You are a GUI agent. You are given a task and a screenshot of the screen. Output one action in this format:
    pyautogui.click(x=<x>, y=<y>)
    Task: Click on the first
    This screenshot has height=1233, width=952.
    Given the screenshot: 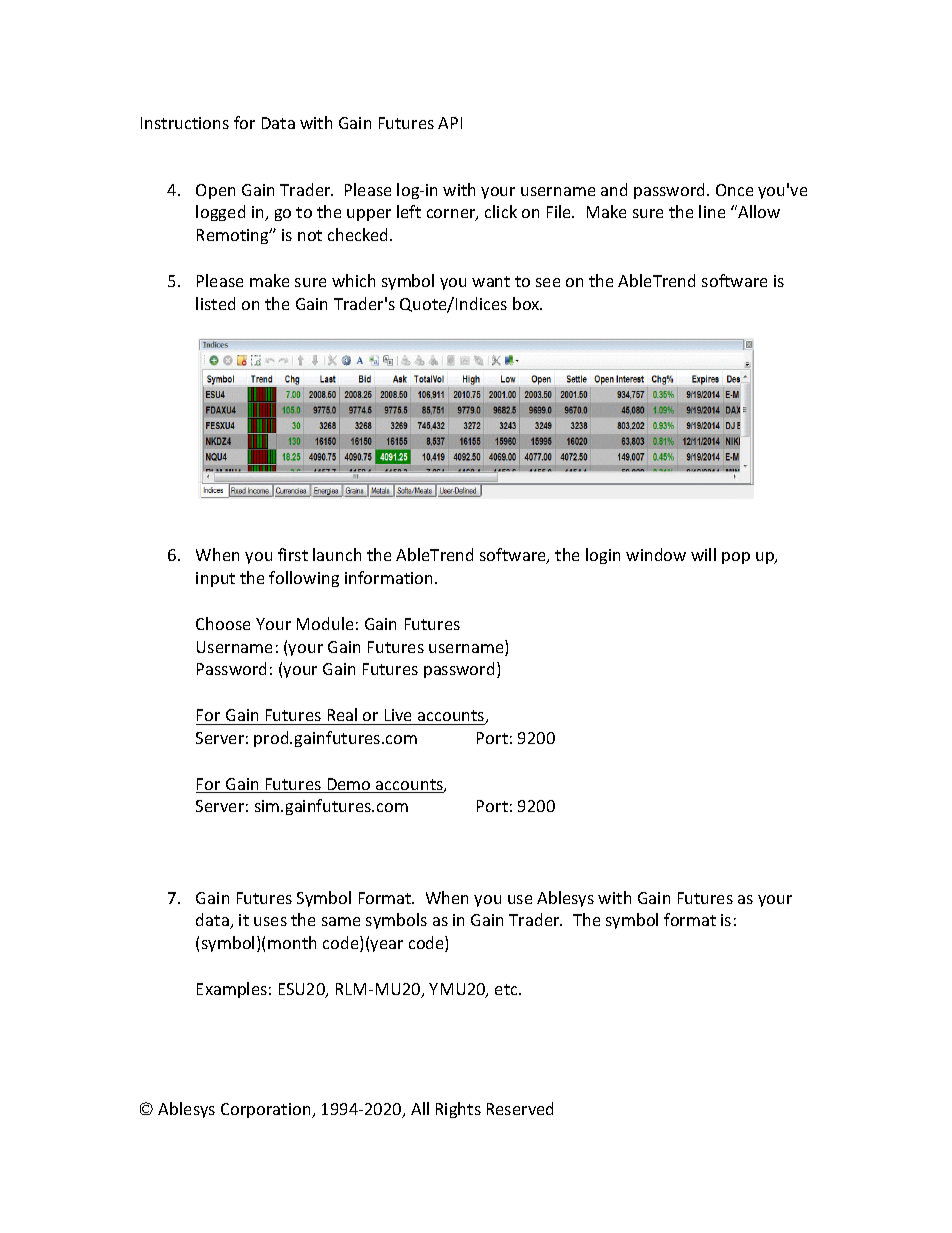 What is the action you would take?
    pyautogui.click(x=293, y=554)
